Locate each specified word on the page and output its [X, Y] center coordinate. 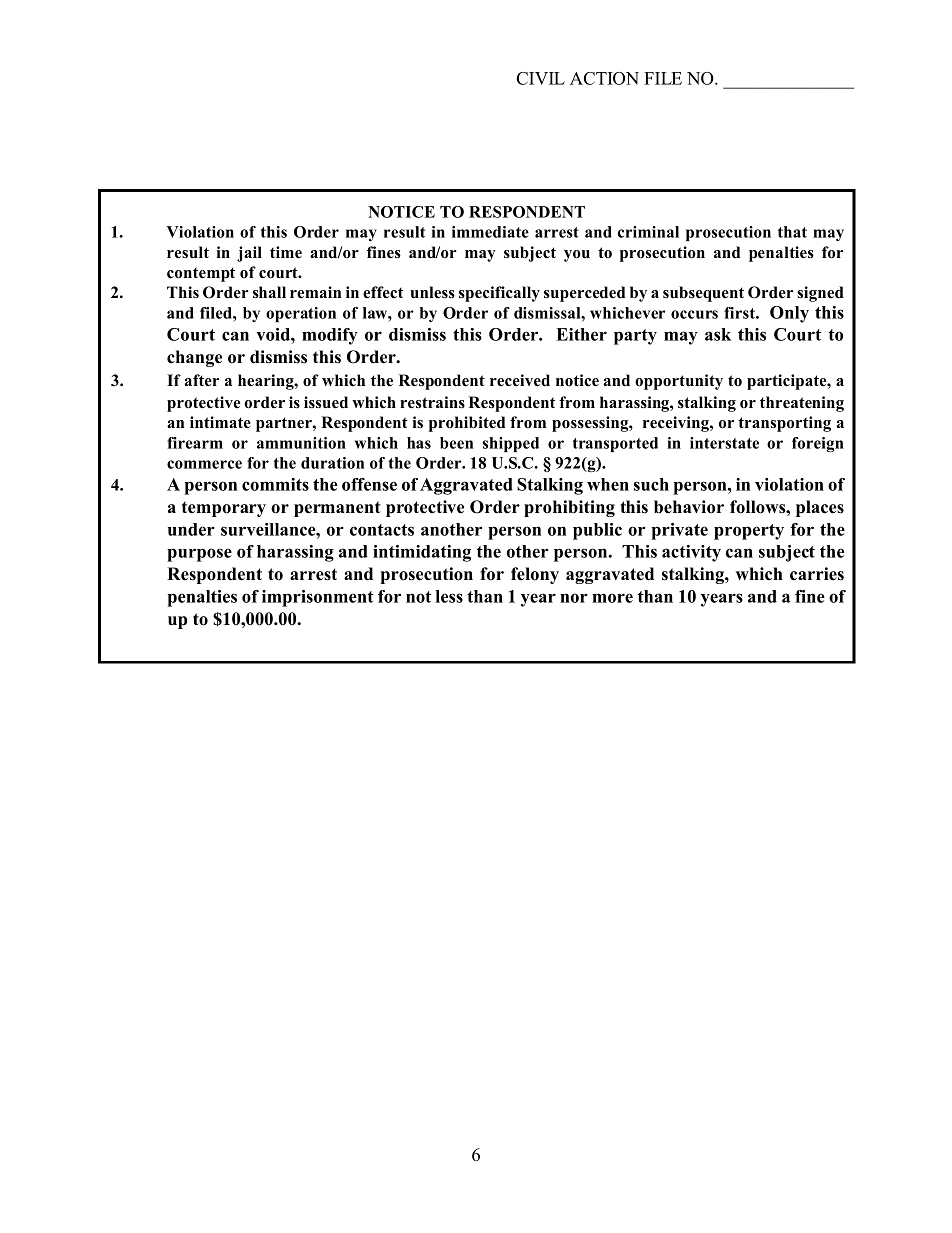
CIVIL [541, 78]
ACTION [604, 78]
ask [718, 334]
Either [581, 334]
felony [535, 575]
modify [330, 336]
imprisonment [318, 598]
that [792, 232]
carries [817, 574]
